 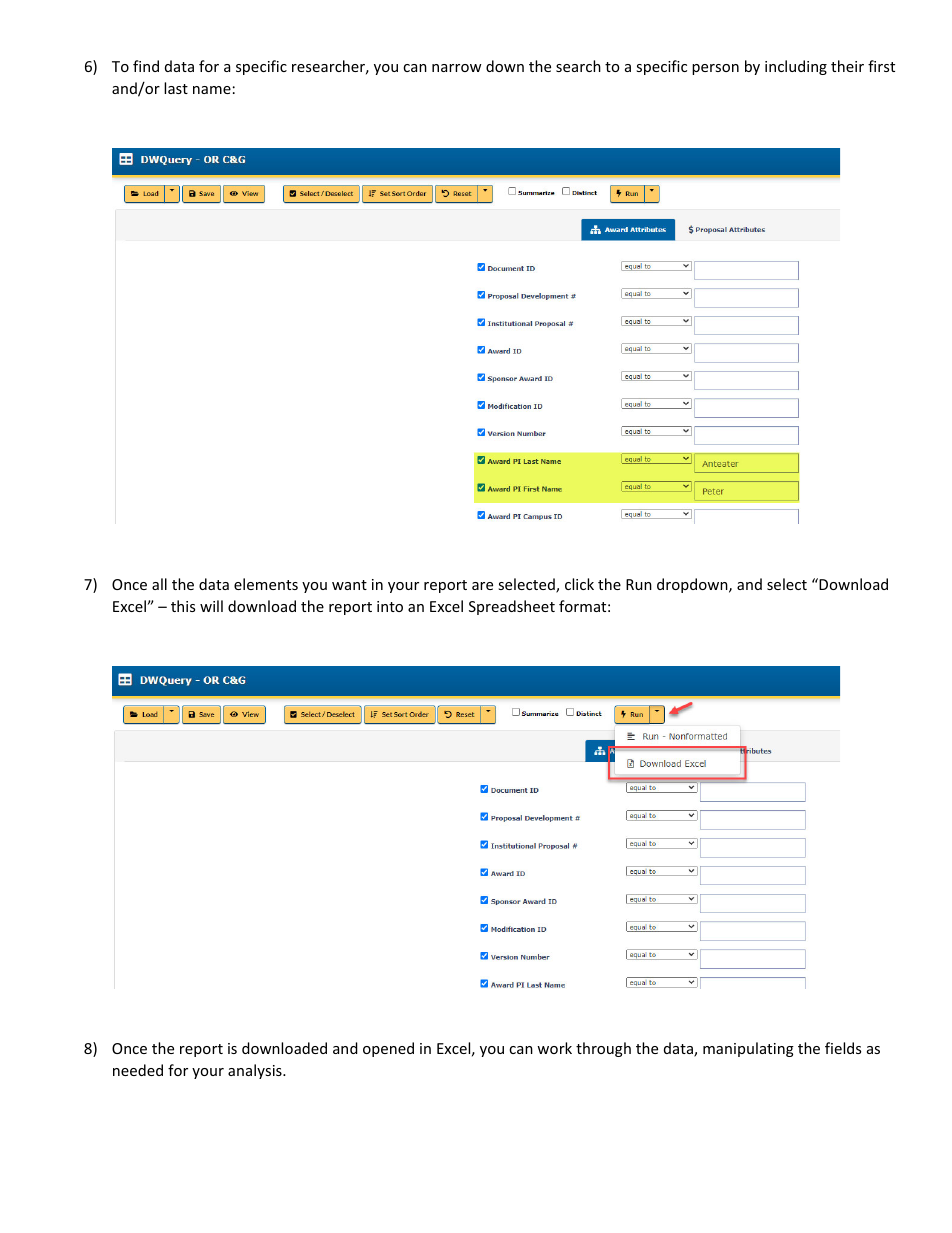 What do you see at coordinates (554, 1048) in the screenshot?
I see `work` at bounding box center [554, 1048].
